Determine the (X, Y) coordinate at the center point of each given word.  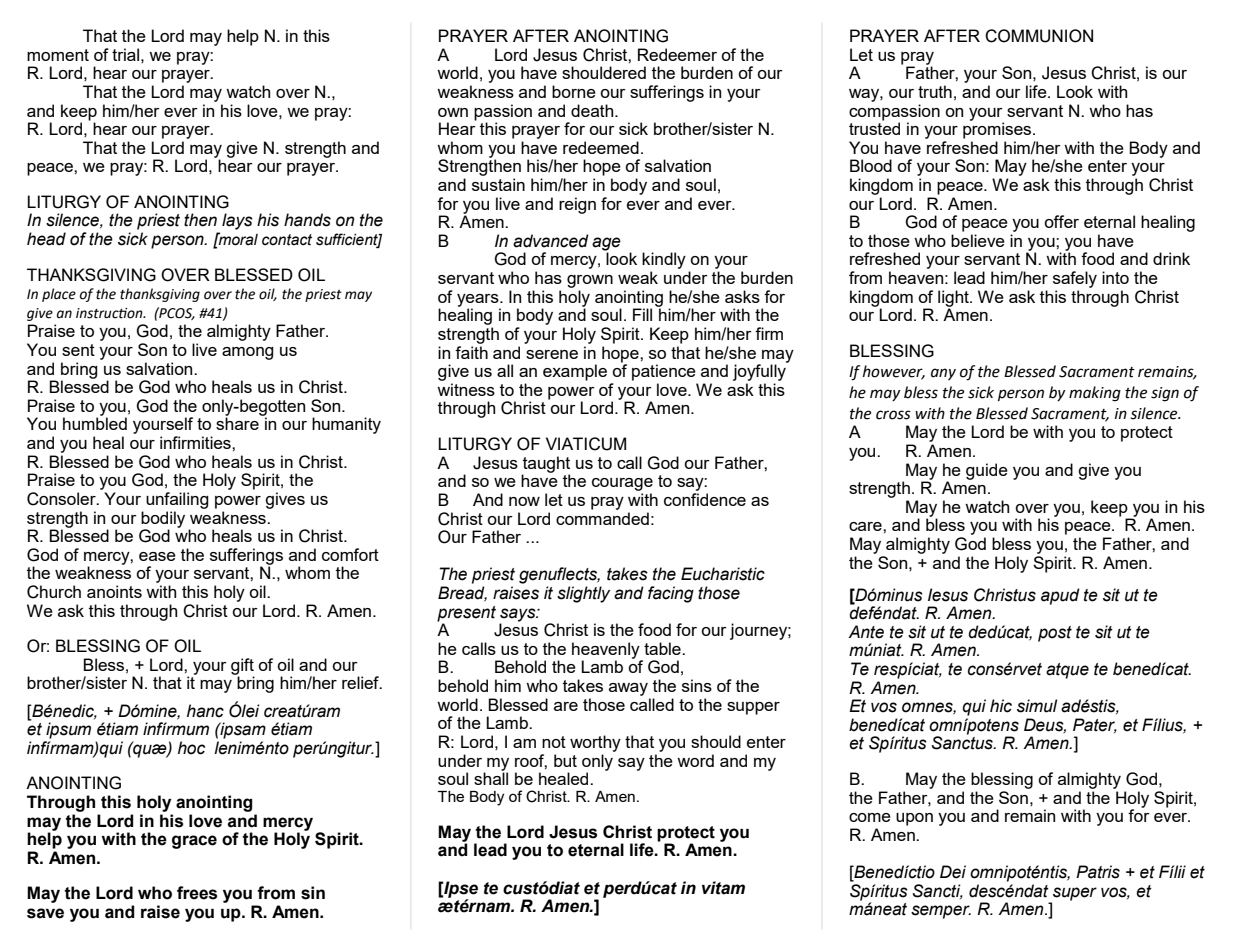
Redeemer (677, 54)
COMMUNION (1039, 36)
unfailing (177, 500)
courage (622, 484)
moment (58, 55)
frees (197, 893)
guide (987, 471)
